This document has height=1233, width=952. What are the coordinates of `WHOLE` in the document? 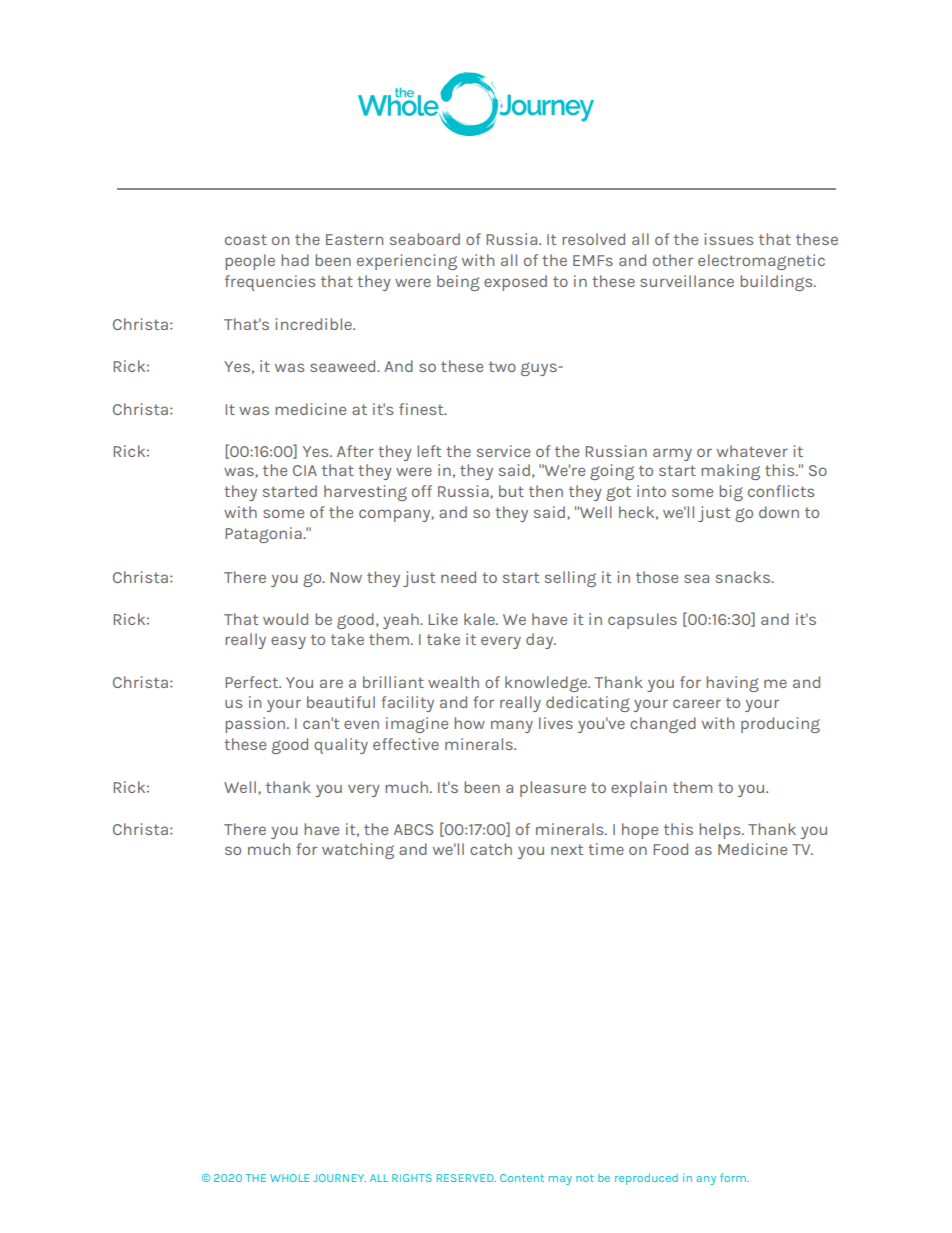 It's located at (289, 1178).
